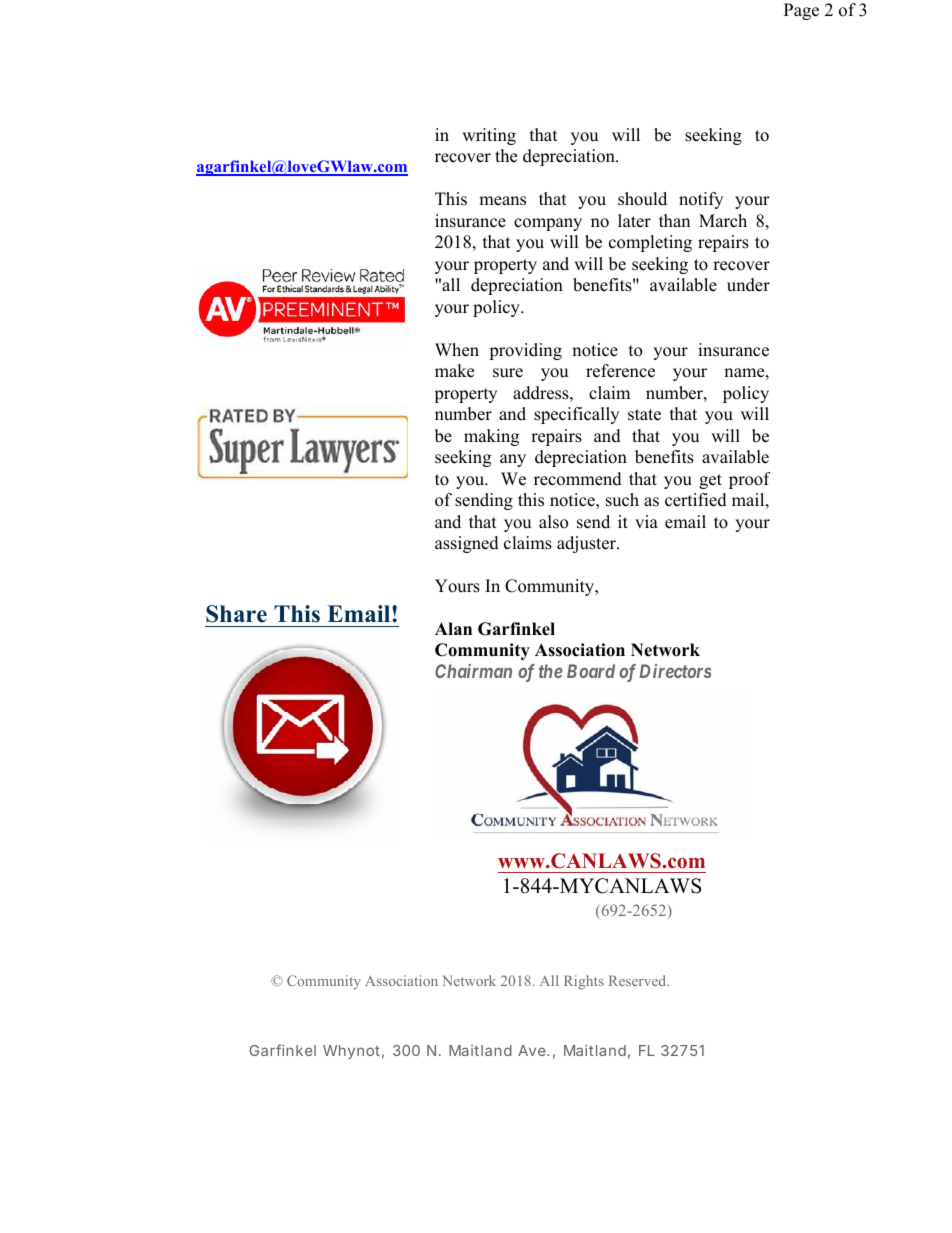 This screenshot has width=952, height=1233. I want to click on sure, so click(508, 373).
